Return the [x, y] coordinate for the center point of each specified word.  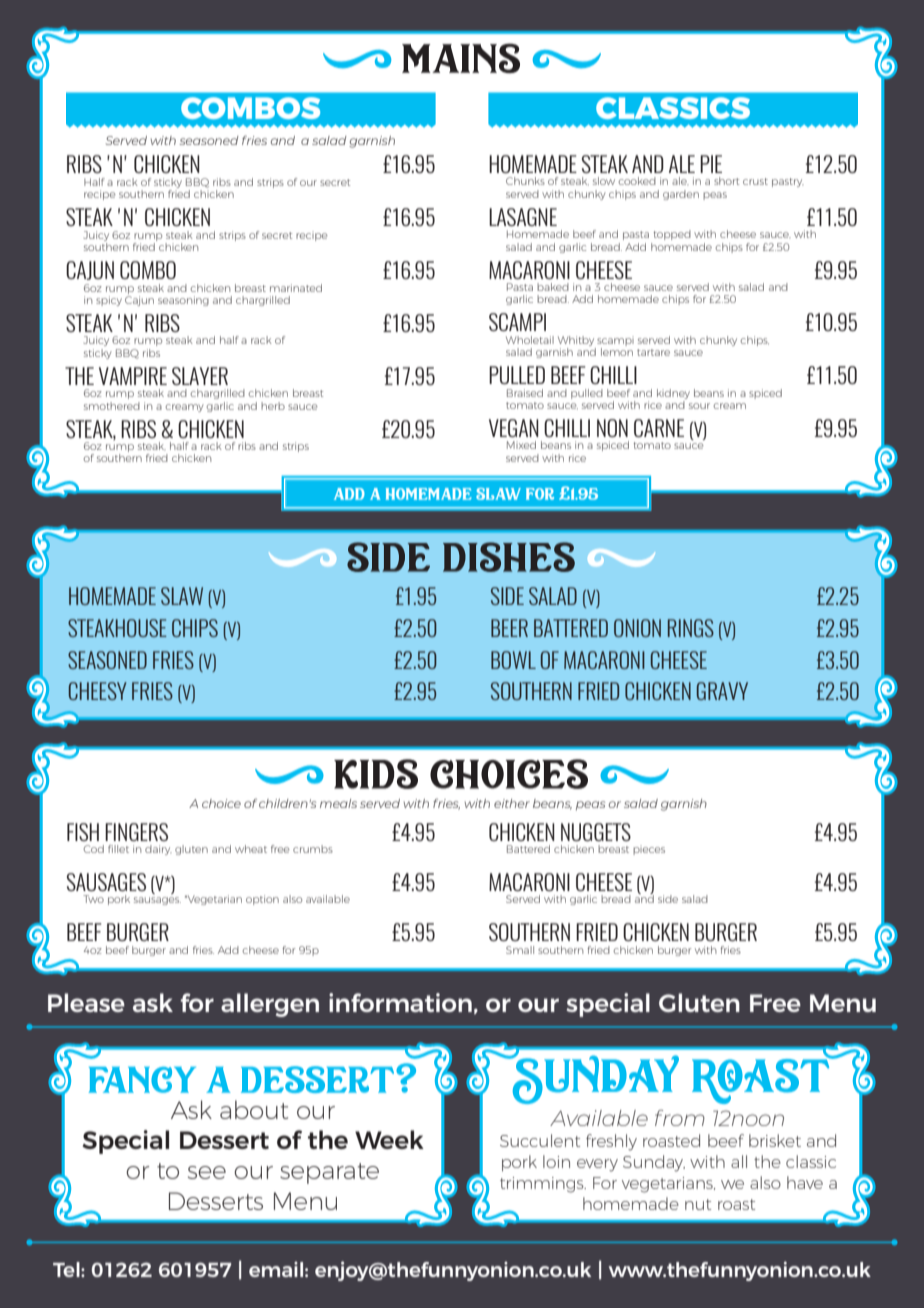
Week [389, 1139]
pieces [649, 850]
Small [520, 950]
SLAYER [200, 376]
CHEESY [98, 691]
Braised [525, 393]
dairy [158, 850]
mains [461, 58]
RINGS [691, 628]
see [207, 1172]
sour [699, 406]
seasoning [183, 301]
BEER [509, 628]
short [726, 181]
